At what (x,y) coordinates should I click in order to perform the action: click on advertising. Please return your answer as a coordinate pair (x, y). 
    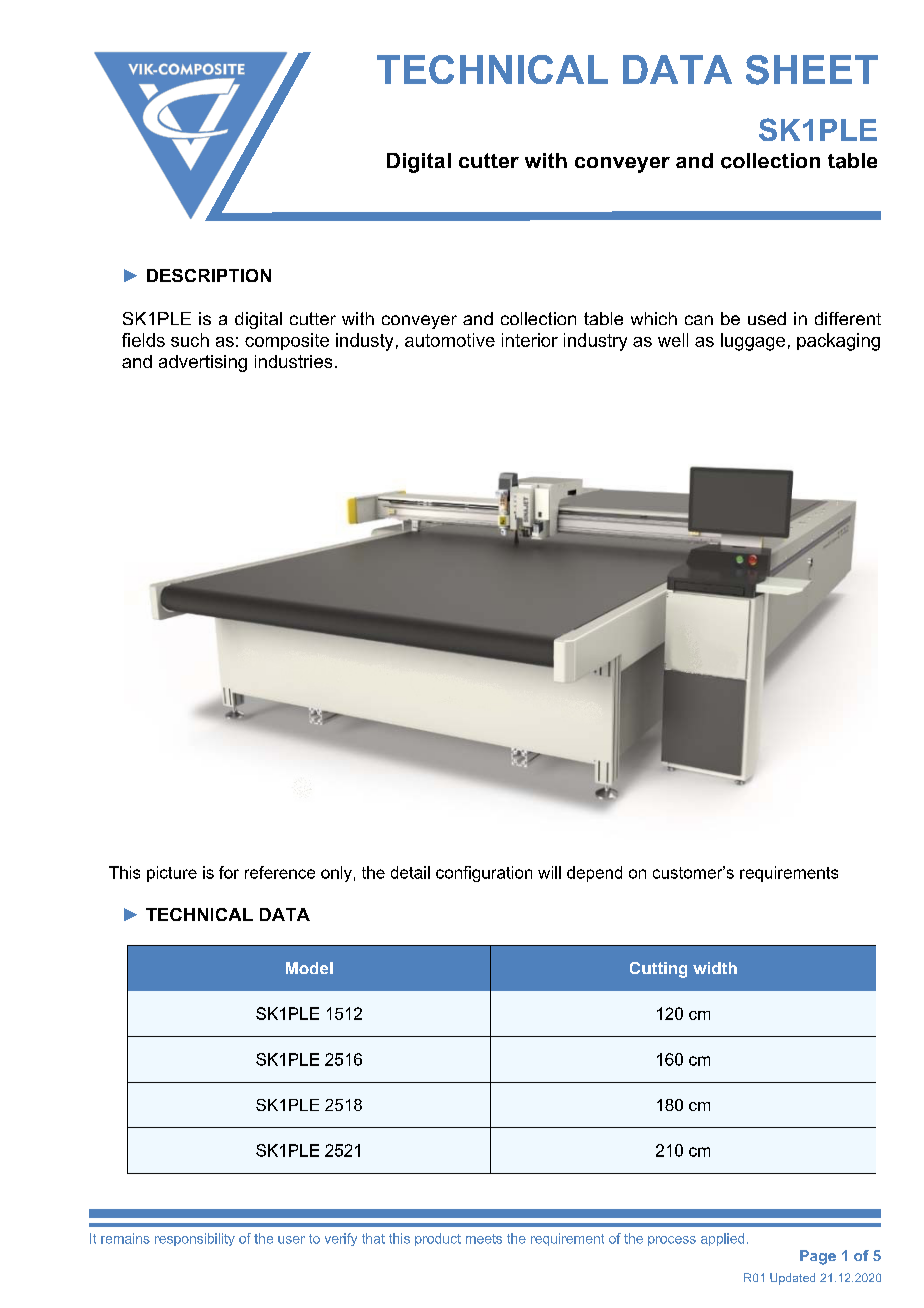
    Looking at the image, I should click on (203, 363).
